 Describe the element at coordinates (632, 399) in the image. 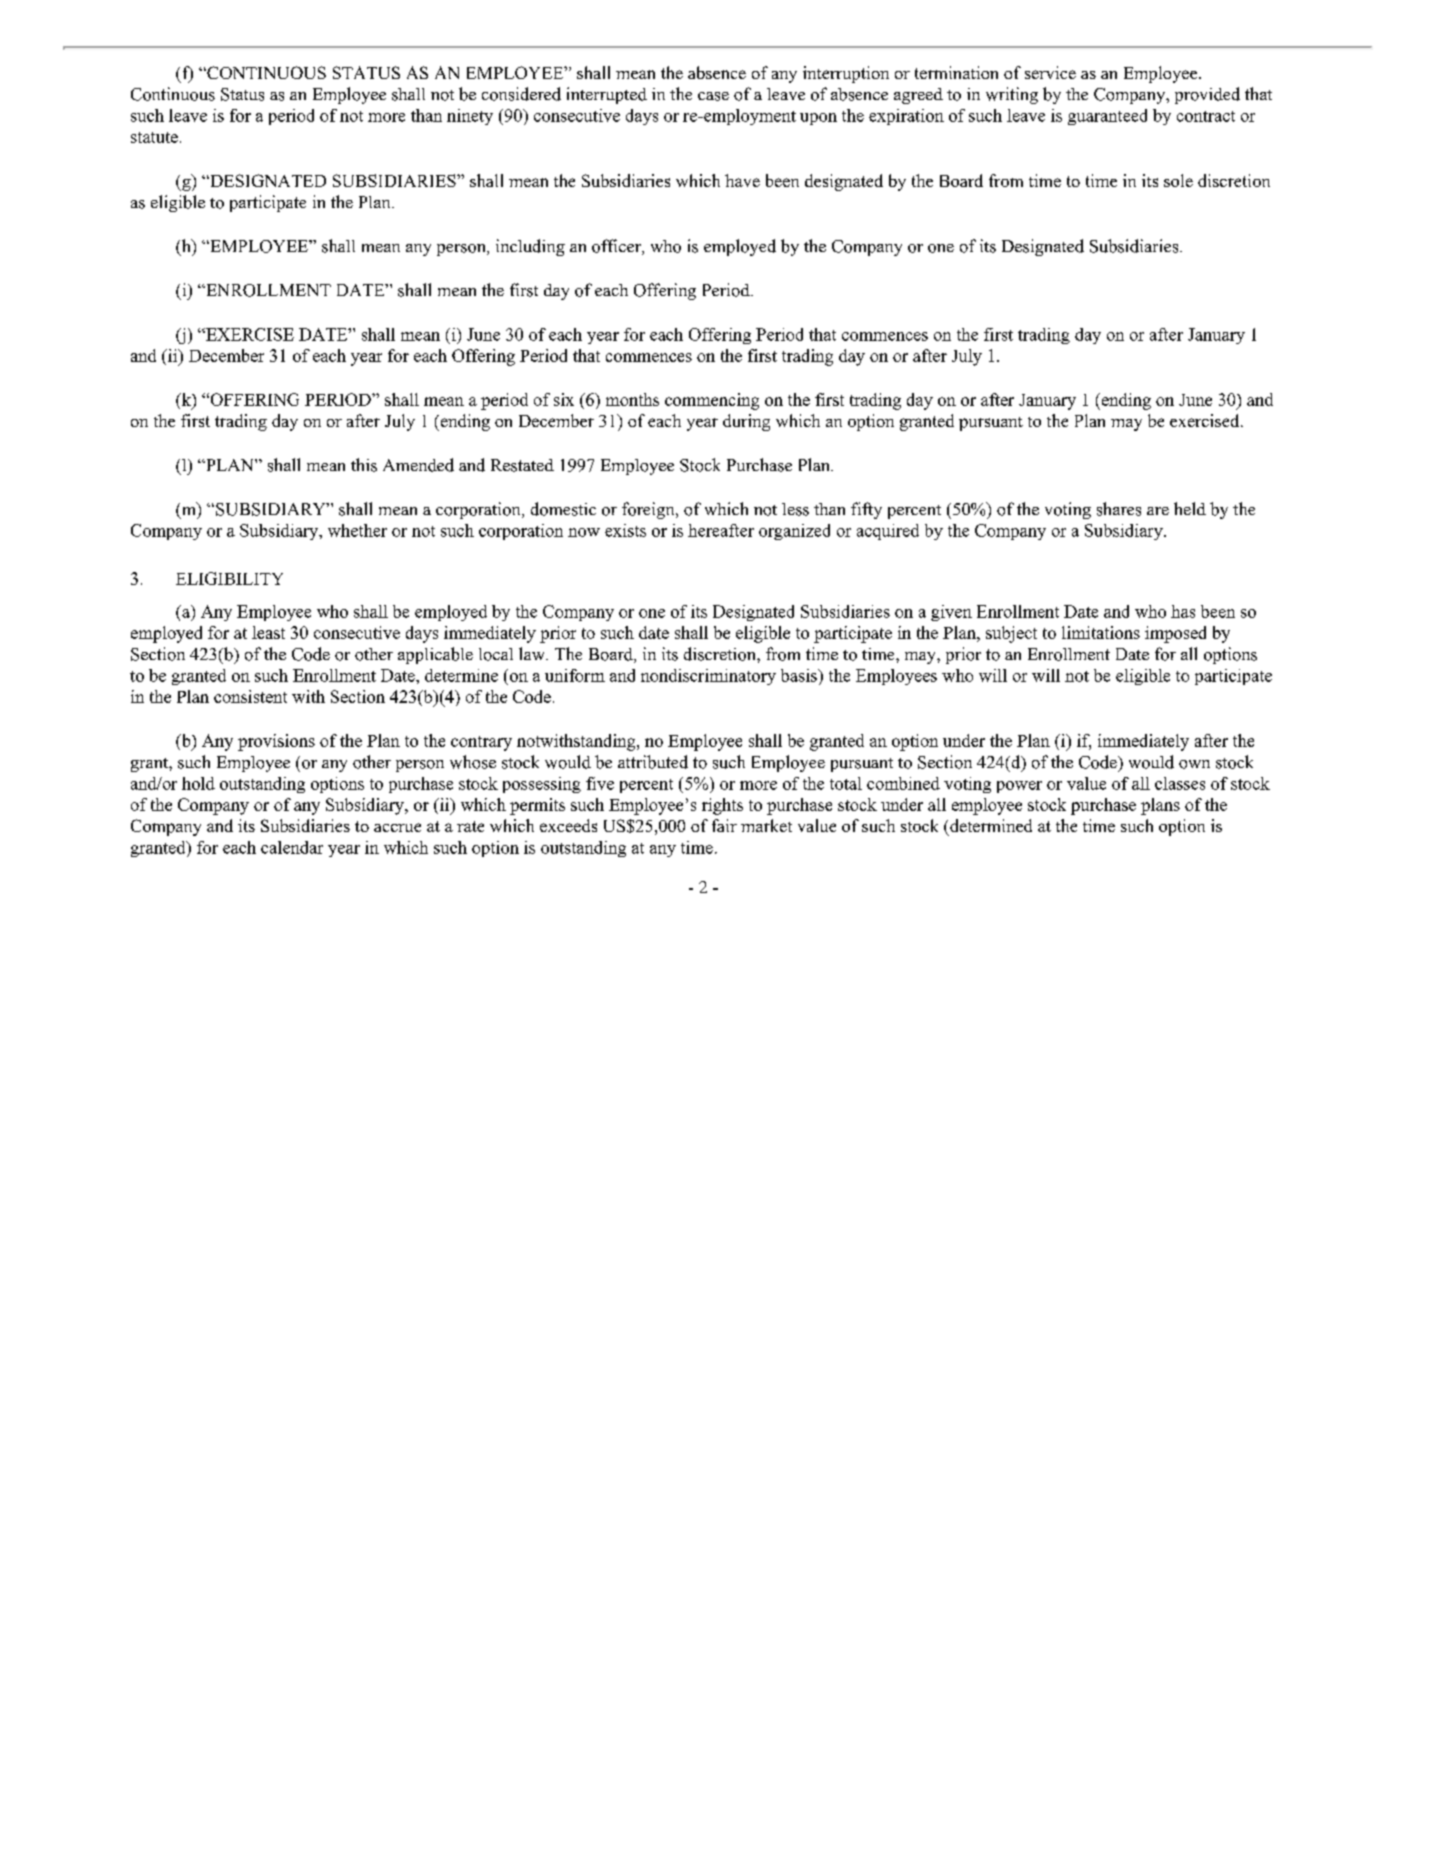

I see `months` at that location.
